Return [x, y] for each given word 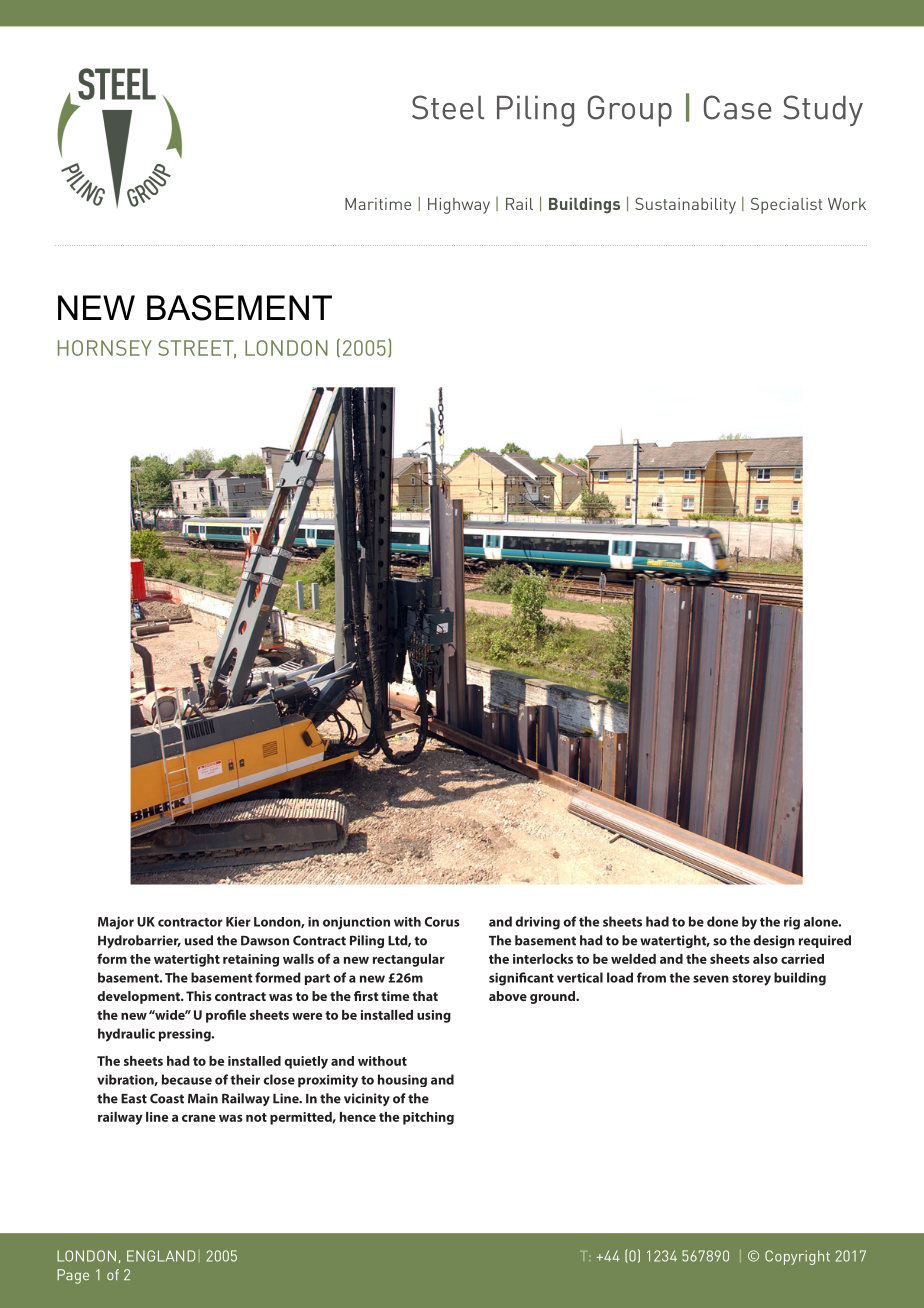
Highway [459, 206]
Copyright [797, 1257]
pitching [428, 1118]
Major [116, 923]
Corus [442, 922]
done [722, 921]
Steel [448, 107]
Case [738, 107]
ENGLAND [161, 1256]
